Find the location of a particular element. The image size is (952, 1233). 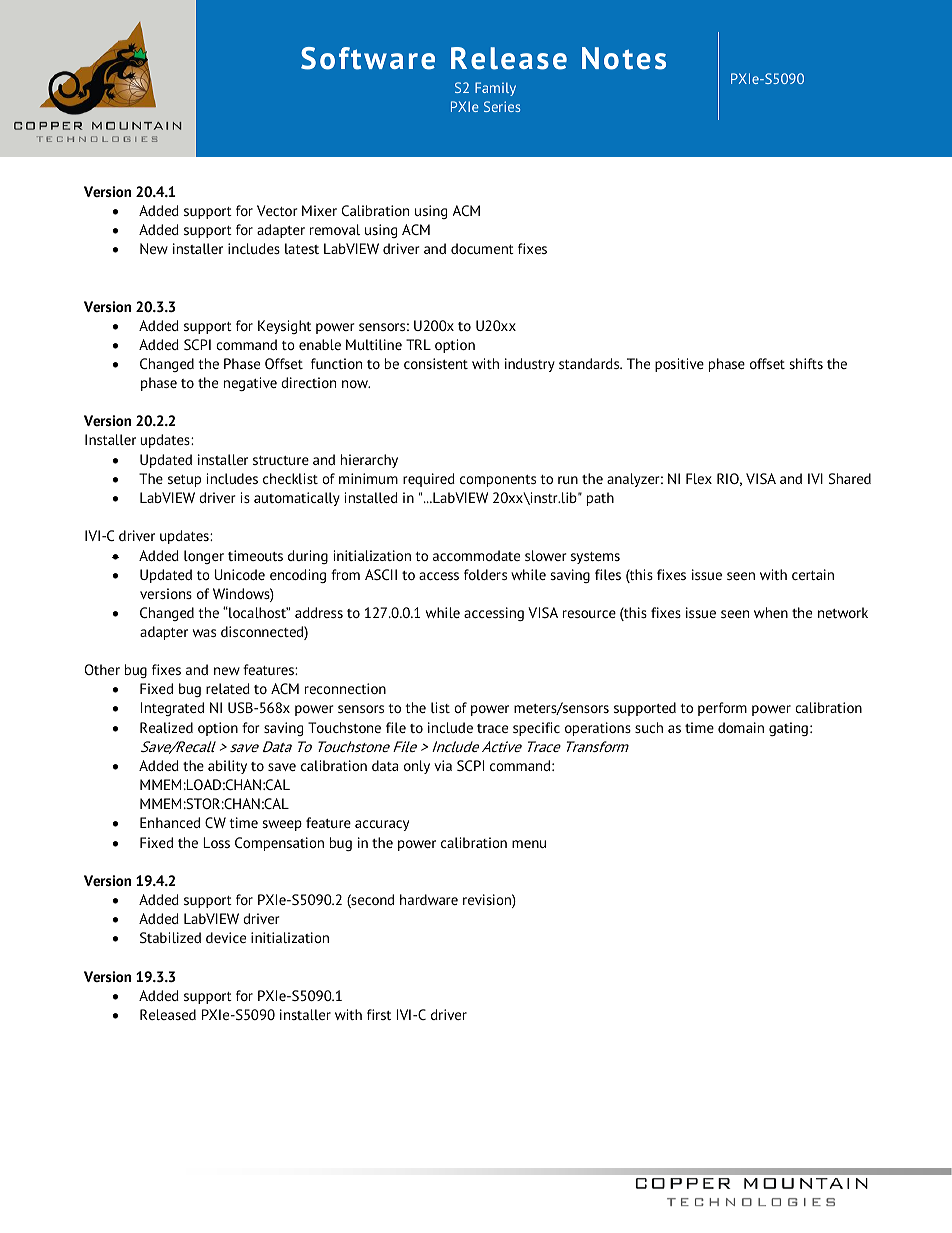

Software is located at coordinates (368, 58).
